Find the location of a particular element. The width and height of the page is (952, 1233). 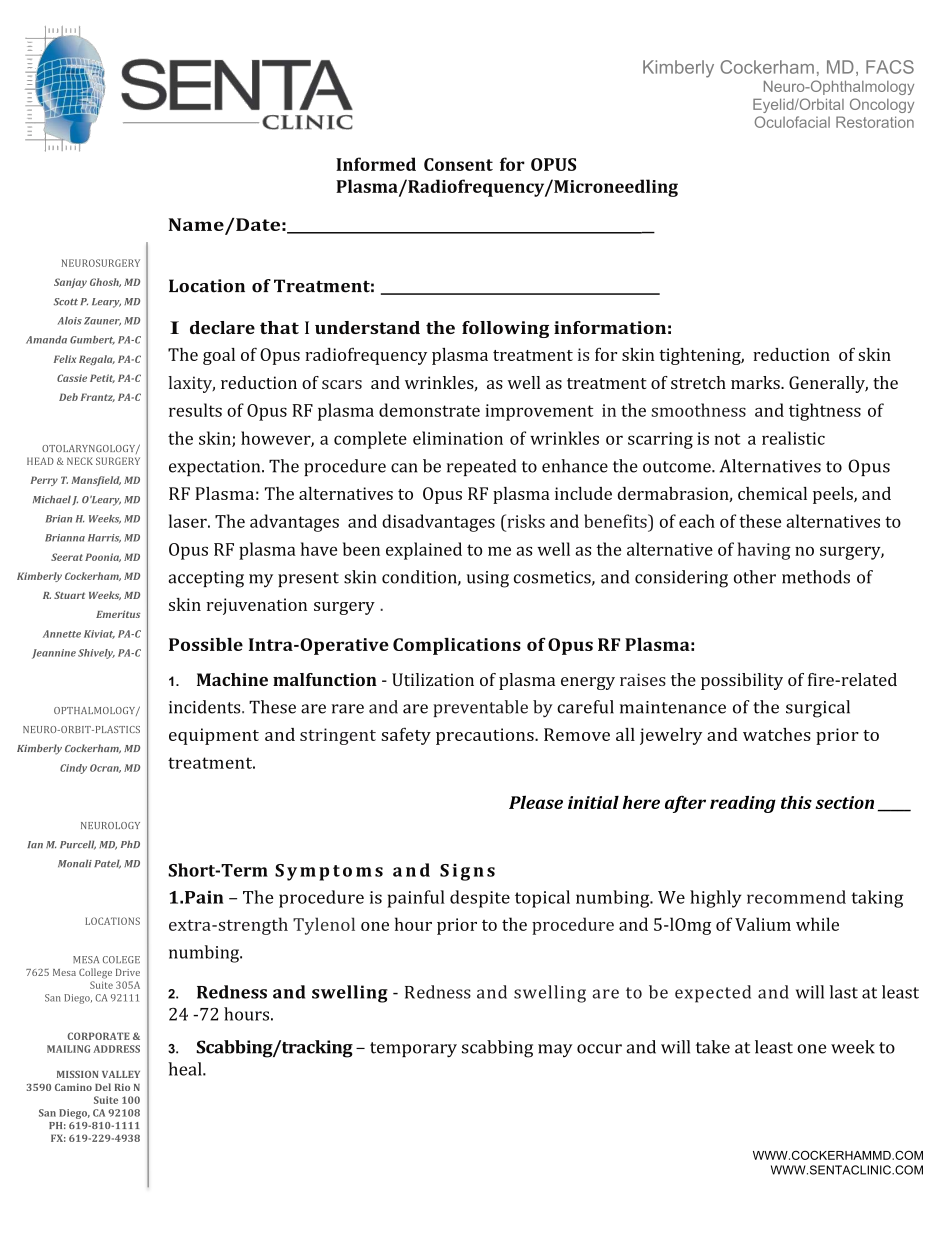

ADDRESS is located at coordinates (116, 1049).
